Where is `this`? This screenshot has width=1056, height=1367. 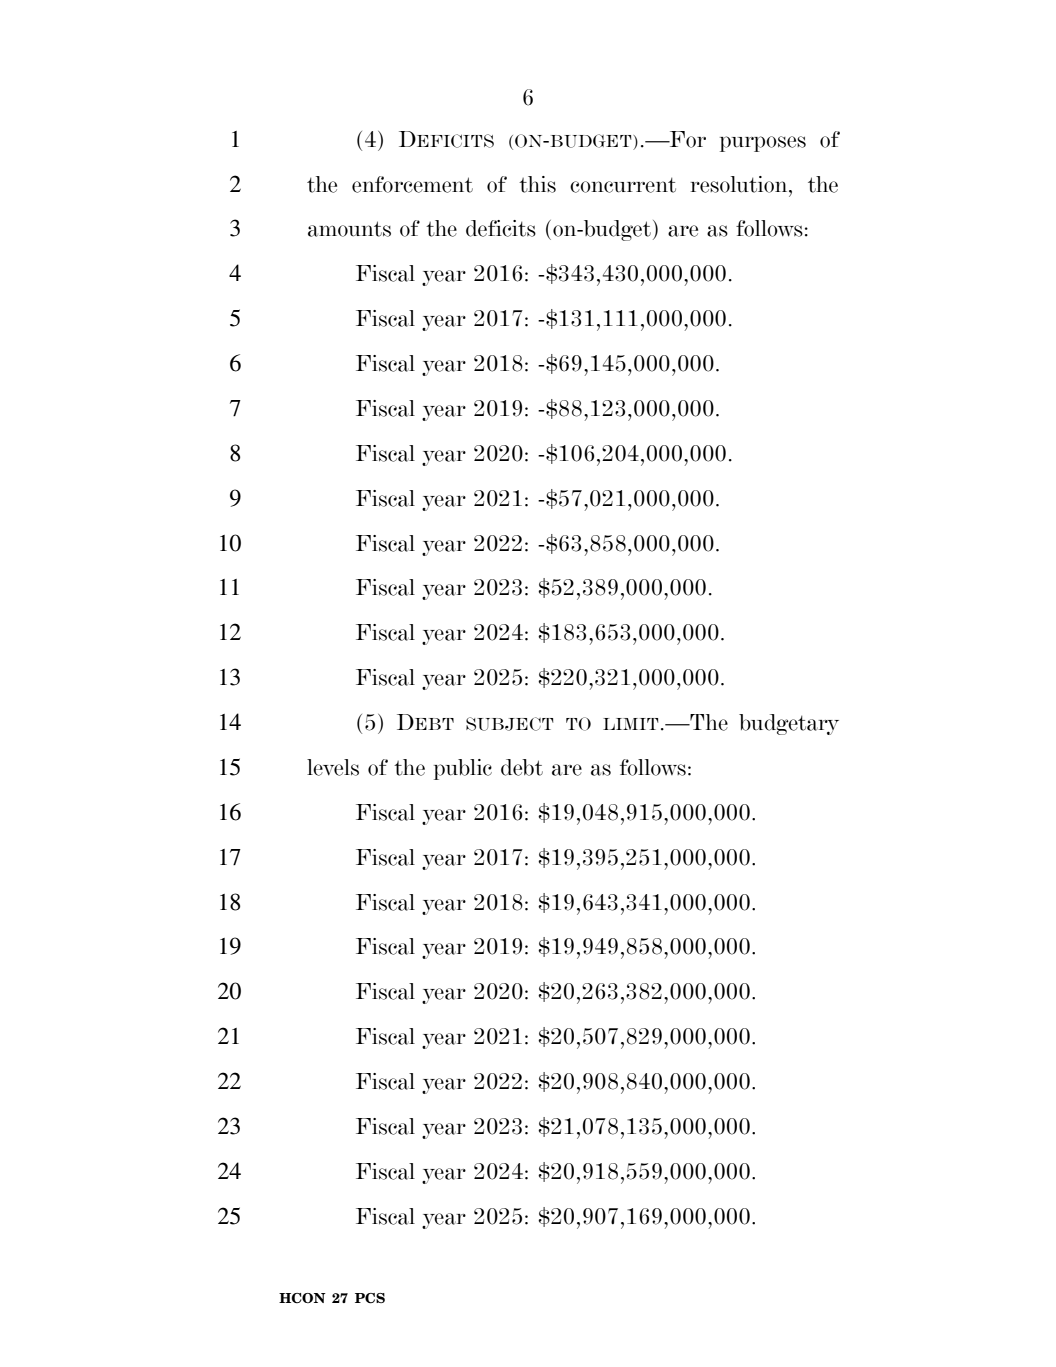
this is located at coordinates (537, 184).
